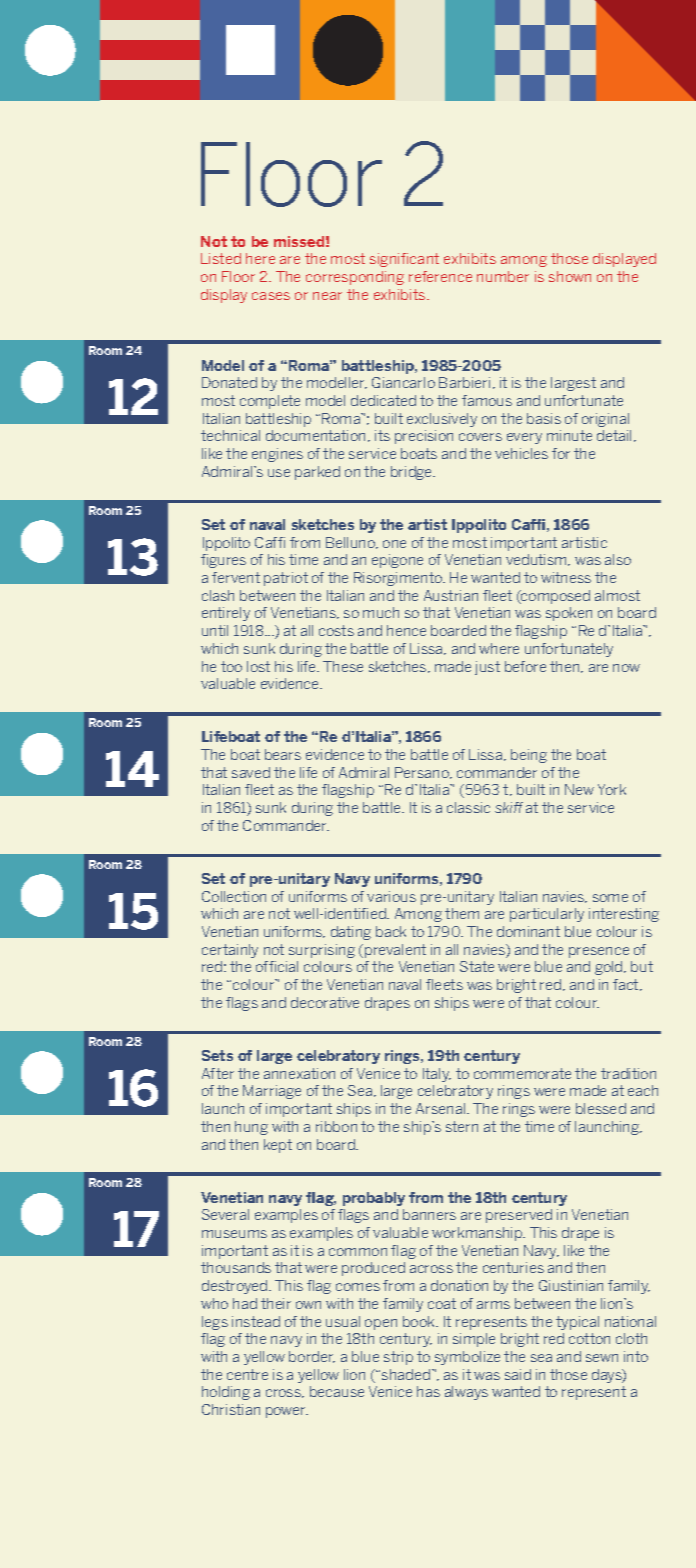 This screenshot has width=696, height=1568. I want to click on centre, so click(247, 1374).
